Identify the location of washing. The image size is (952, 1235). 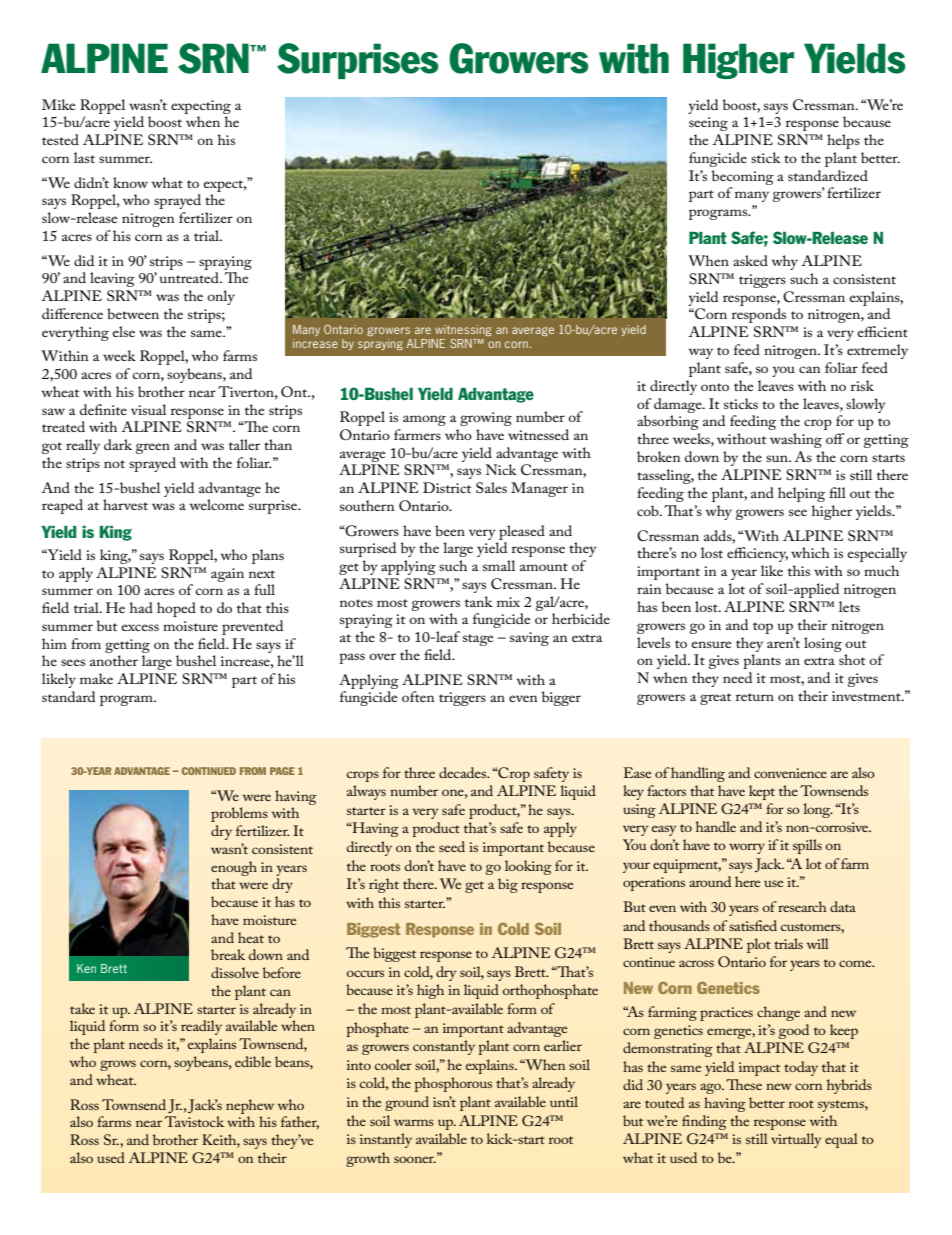
(796, 440).
